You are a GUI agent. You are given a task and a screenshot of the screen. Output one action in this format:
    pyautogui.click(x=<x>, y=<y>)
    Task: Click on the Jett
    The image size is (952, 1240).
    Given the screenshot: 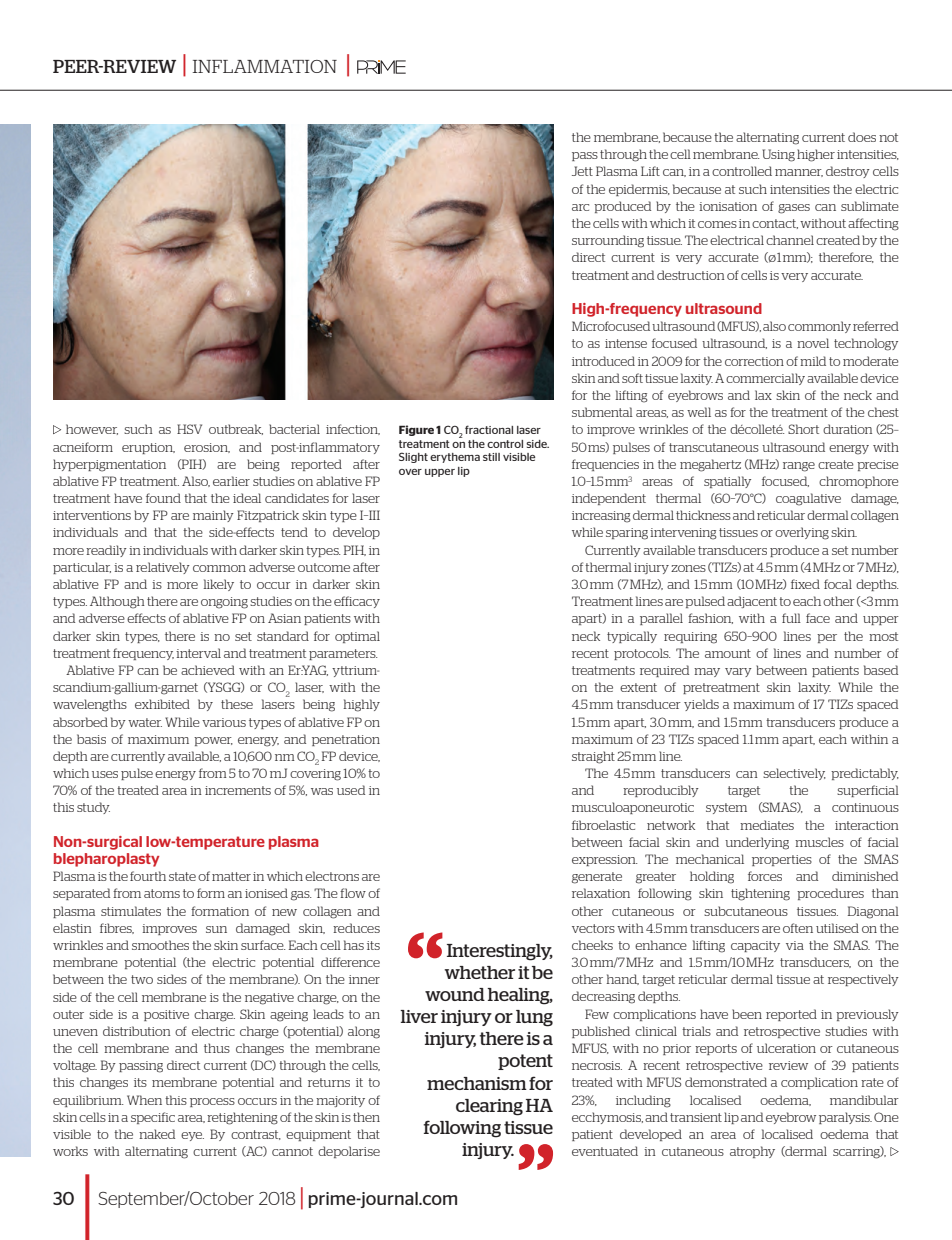 What is the action you would take?
    pyautogui.click(x=582, y=171)
